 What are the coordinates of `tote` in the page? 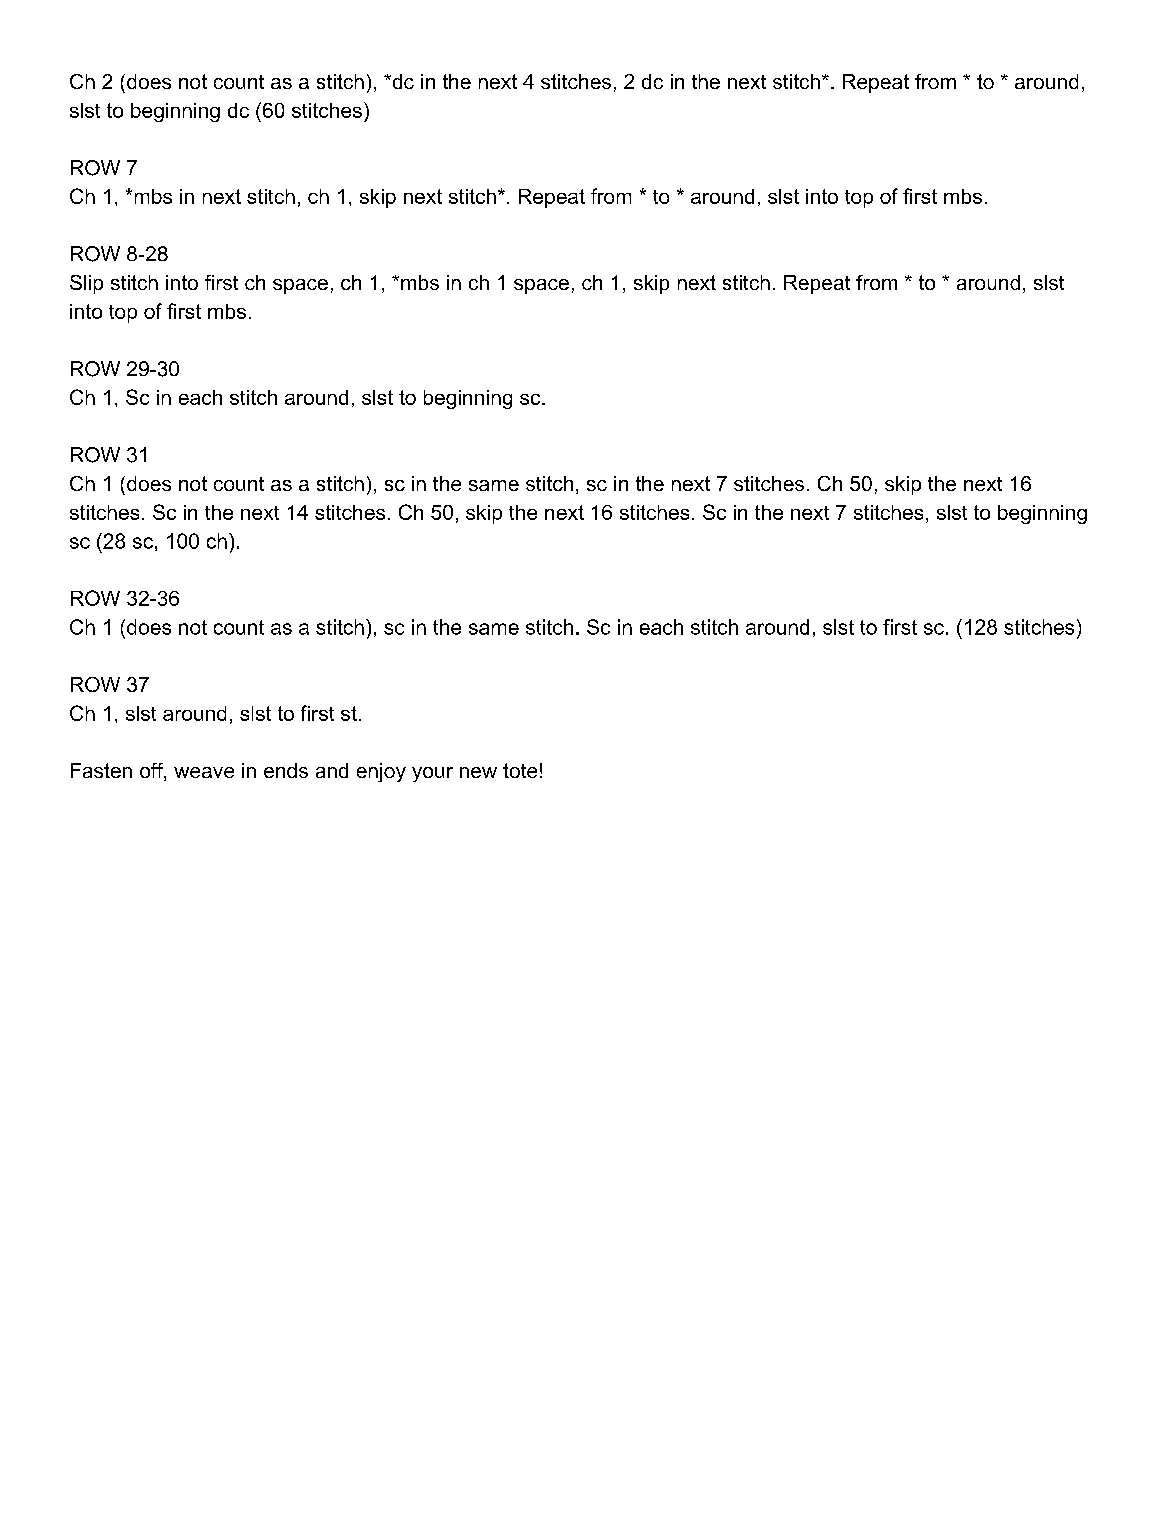 It's located at (520, 770).
